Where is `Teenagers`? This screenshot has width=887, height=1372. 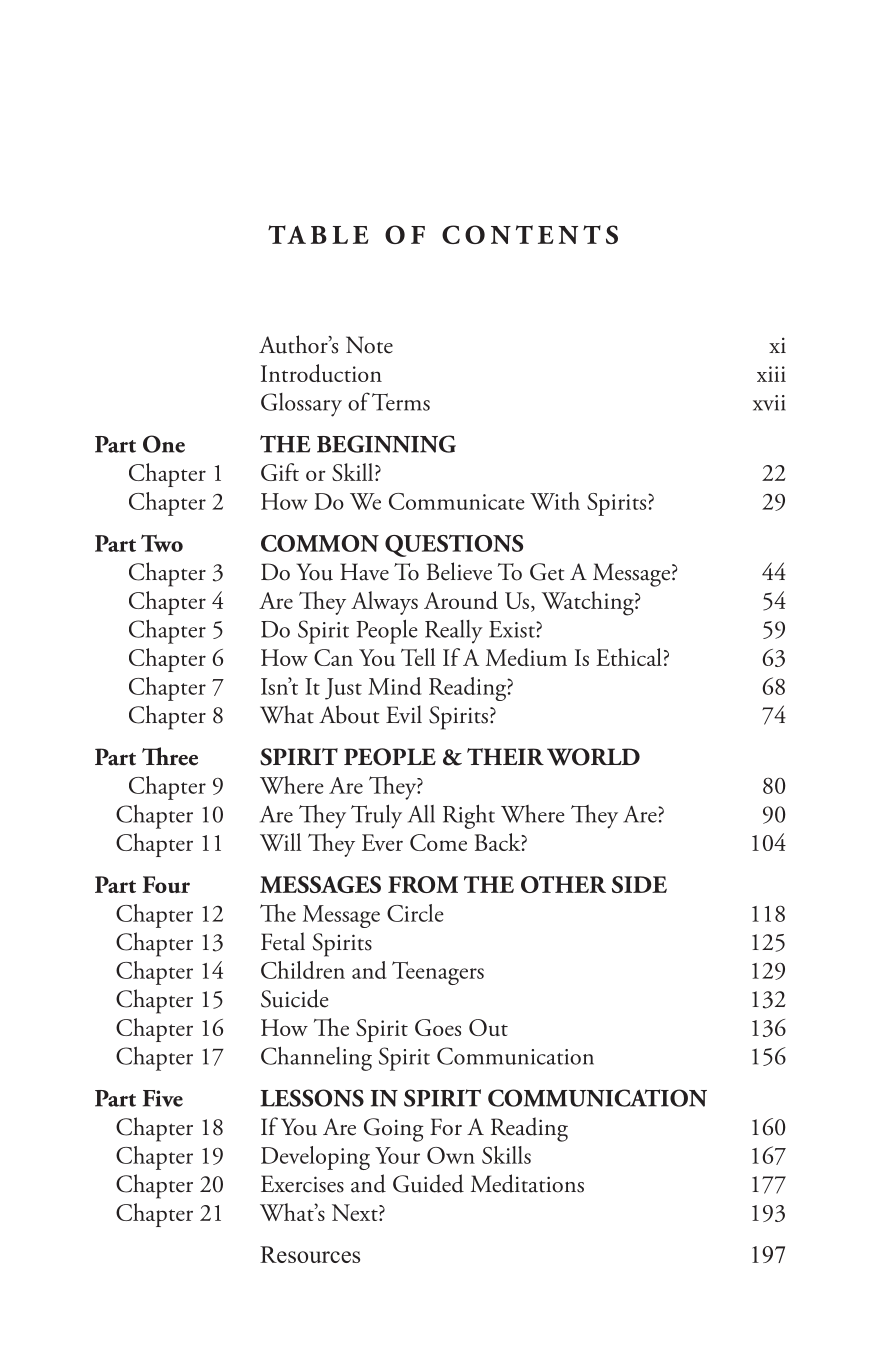
Teenagers is located at coordinates (438, 973).
